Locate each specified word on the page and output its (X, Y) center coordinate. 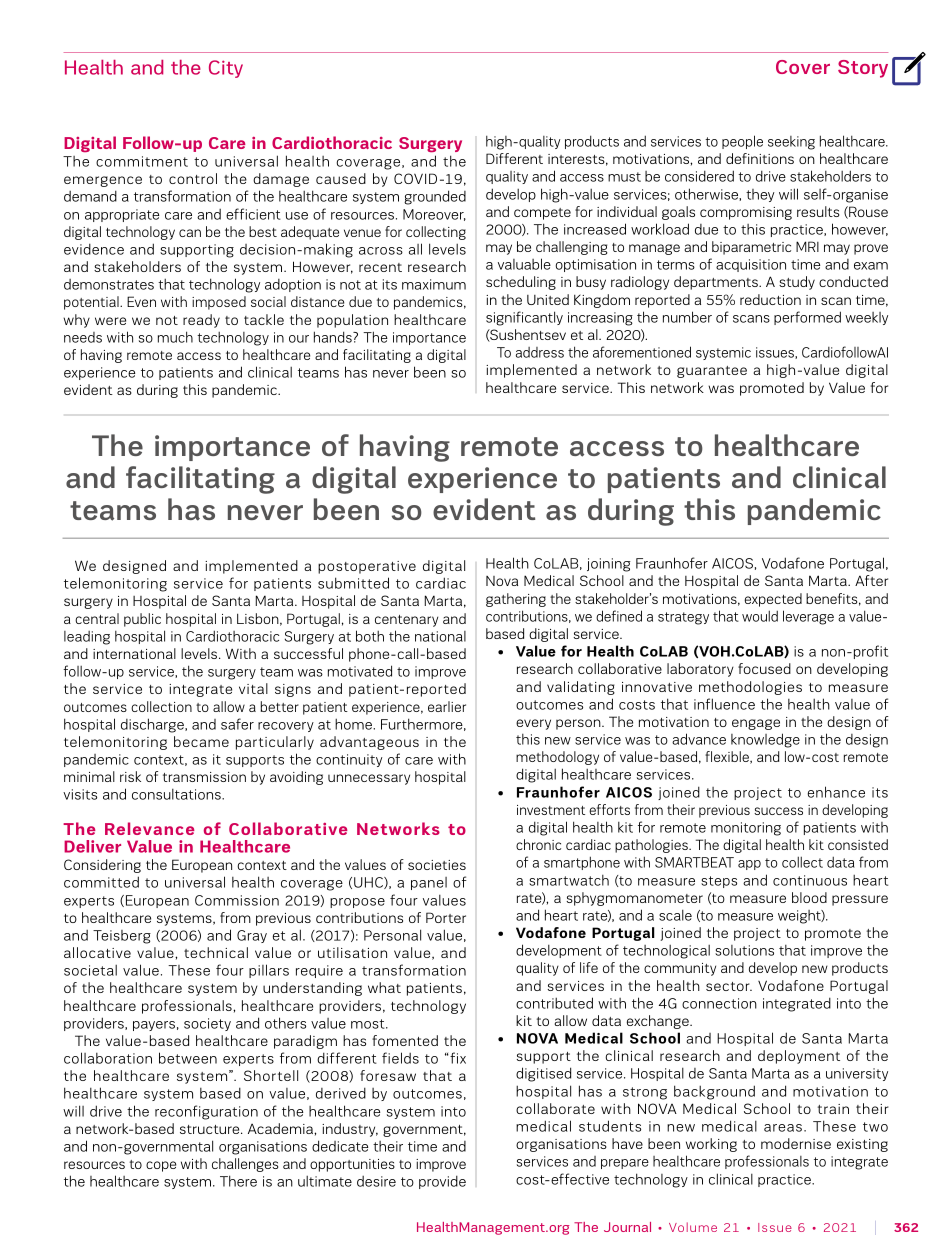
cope (161, 1166)
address (540, 352)
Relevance (150, 828)
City (226, 69)
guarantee (712, 372)
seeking (791, 143)
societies (437, 865)
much (175, 337)
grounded (435, 197)
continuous (810, 880)
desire (376, 1181)
